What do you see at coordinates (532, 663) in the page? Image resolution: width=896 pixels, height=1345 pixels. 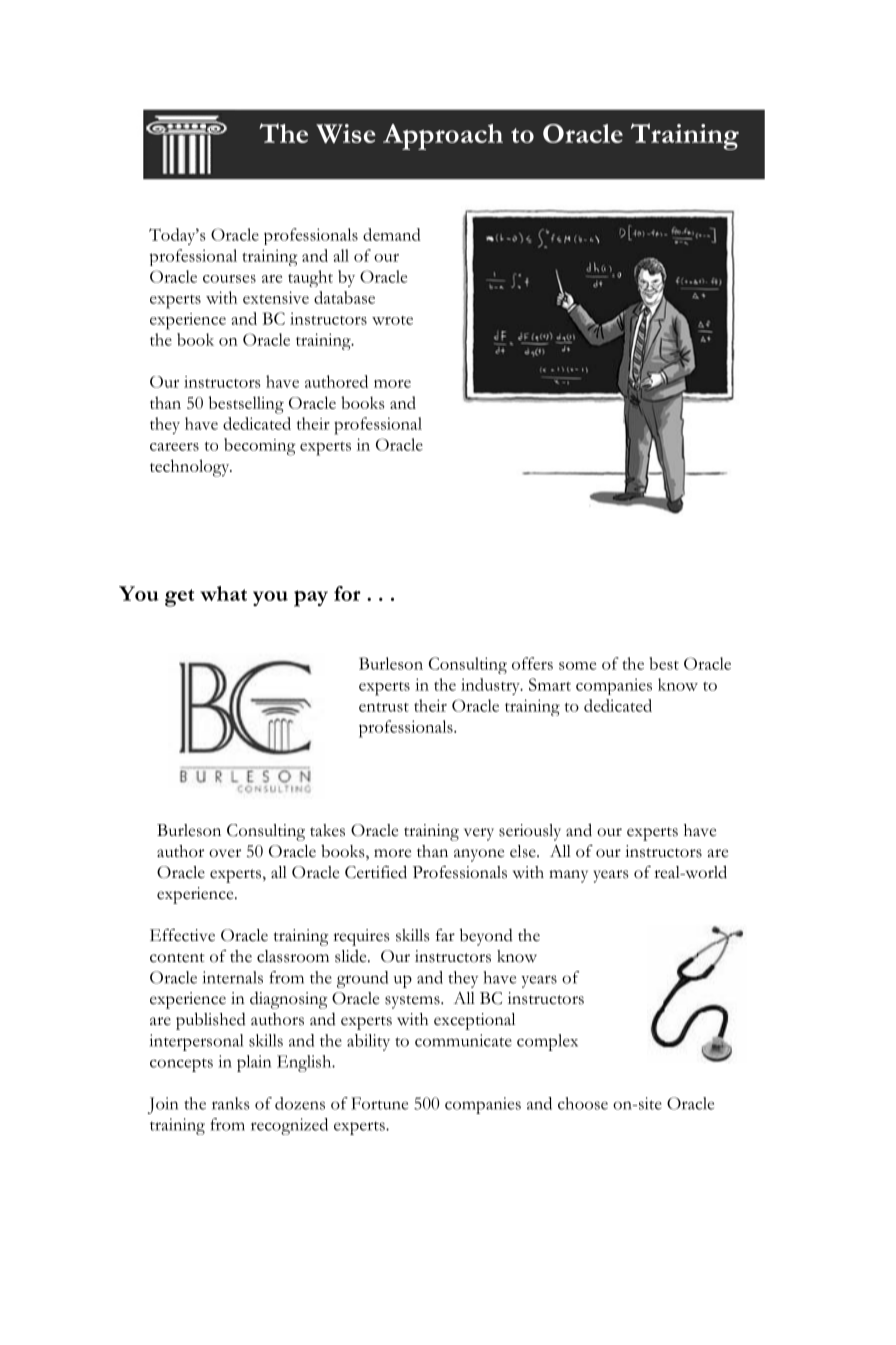 I see `offers` at bounding box center [532, 663].
